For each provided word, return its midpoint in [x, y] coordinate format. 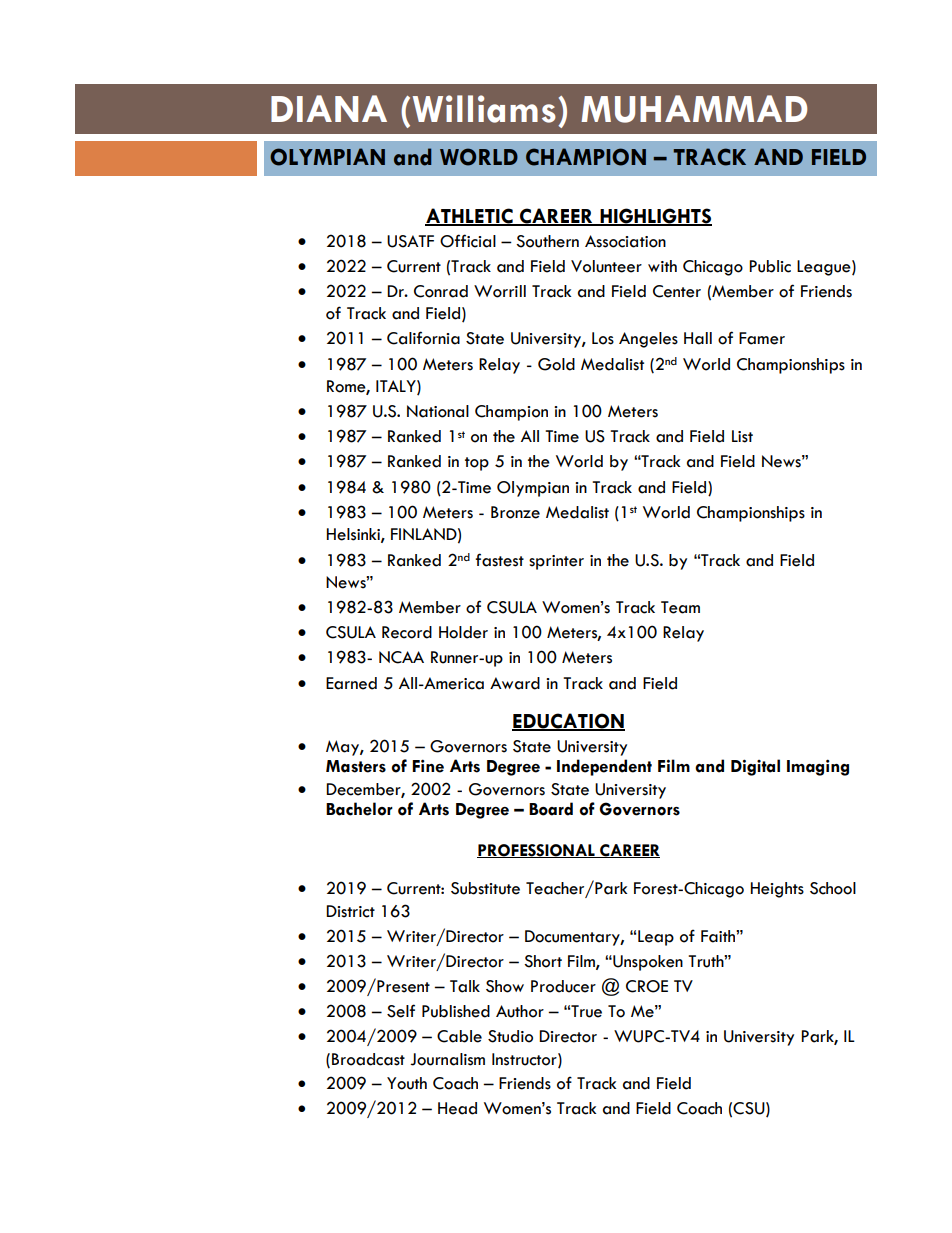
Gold [556, 364]
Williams [484, 109]
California [423, 338]
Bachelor [359, 809]
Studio [510, 1036]
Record [407, 632]
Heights [777, 890]
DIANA [329, 108]
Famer [762, 338]
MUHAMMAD [694, 109]
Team [680, 607]
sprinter [556, 562]
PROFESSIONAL [537, 851]
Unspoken [647, 963]
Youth [407, 1083]
